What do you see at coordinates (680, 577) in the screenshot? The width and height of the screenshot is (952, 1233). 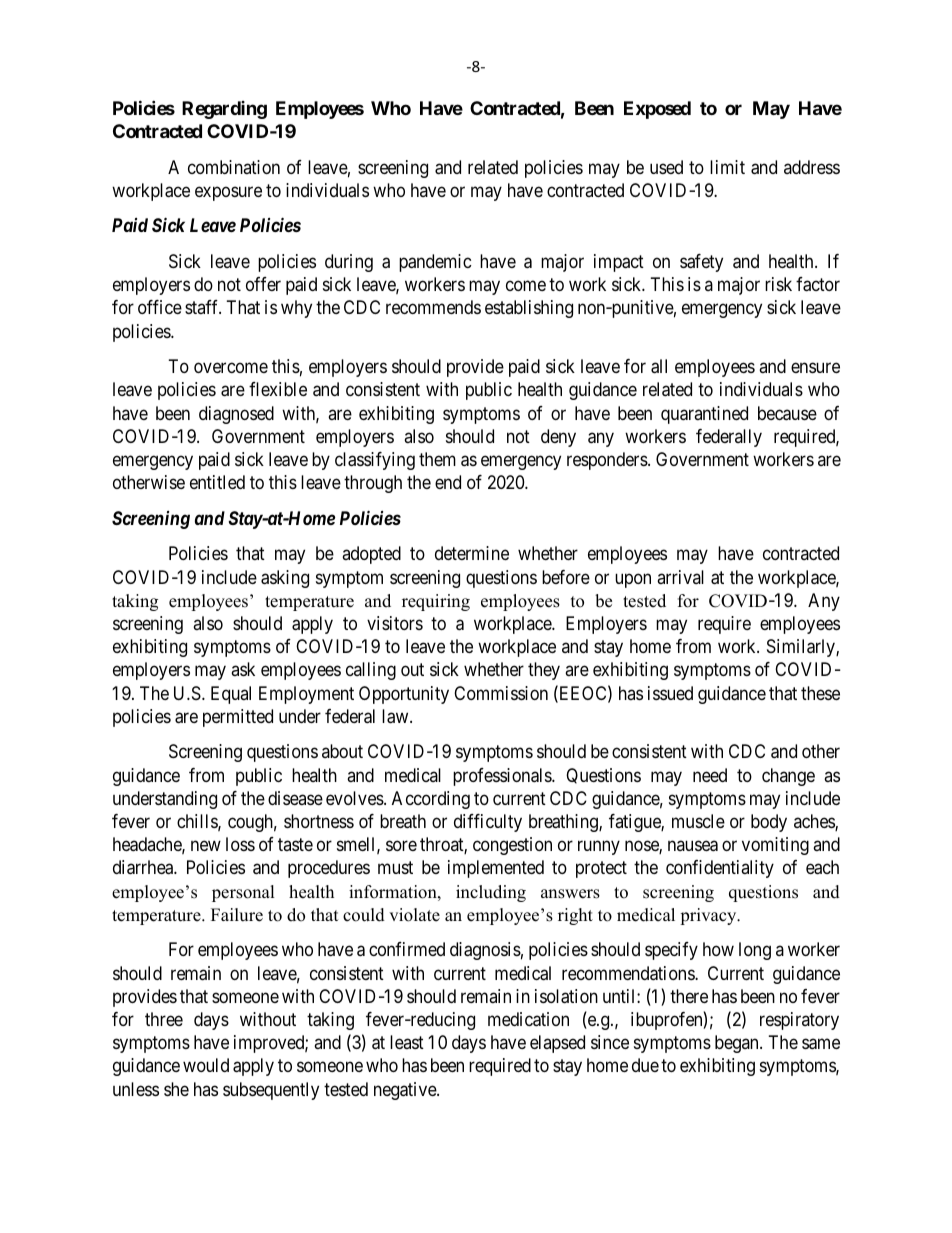 I see `arrival` at bounding box center [680, 577].
